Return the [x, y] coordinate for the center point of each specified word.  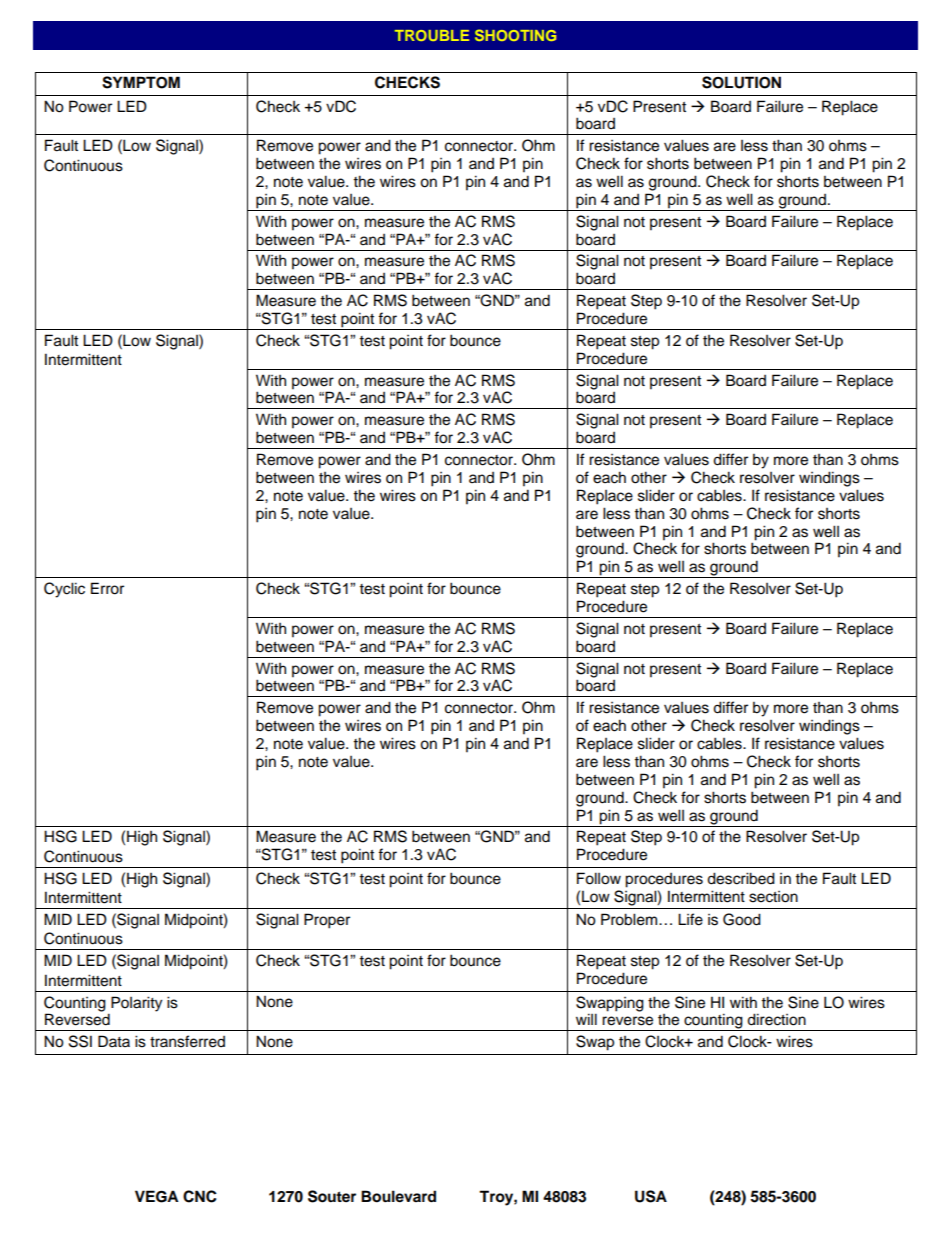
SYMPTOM [141, 82]
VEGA [157, 1196]
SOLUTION [741, 82]
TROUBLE [432, 35]
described [741, 878]
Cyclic [64, 590]
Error [107, 588]
